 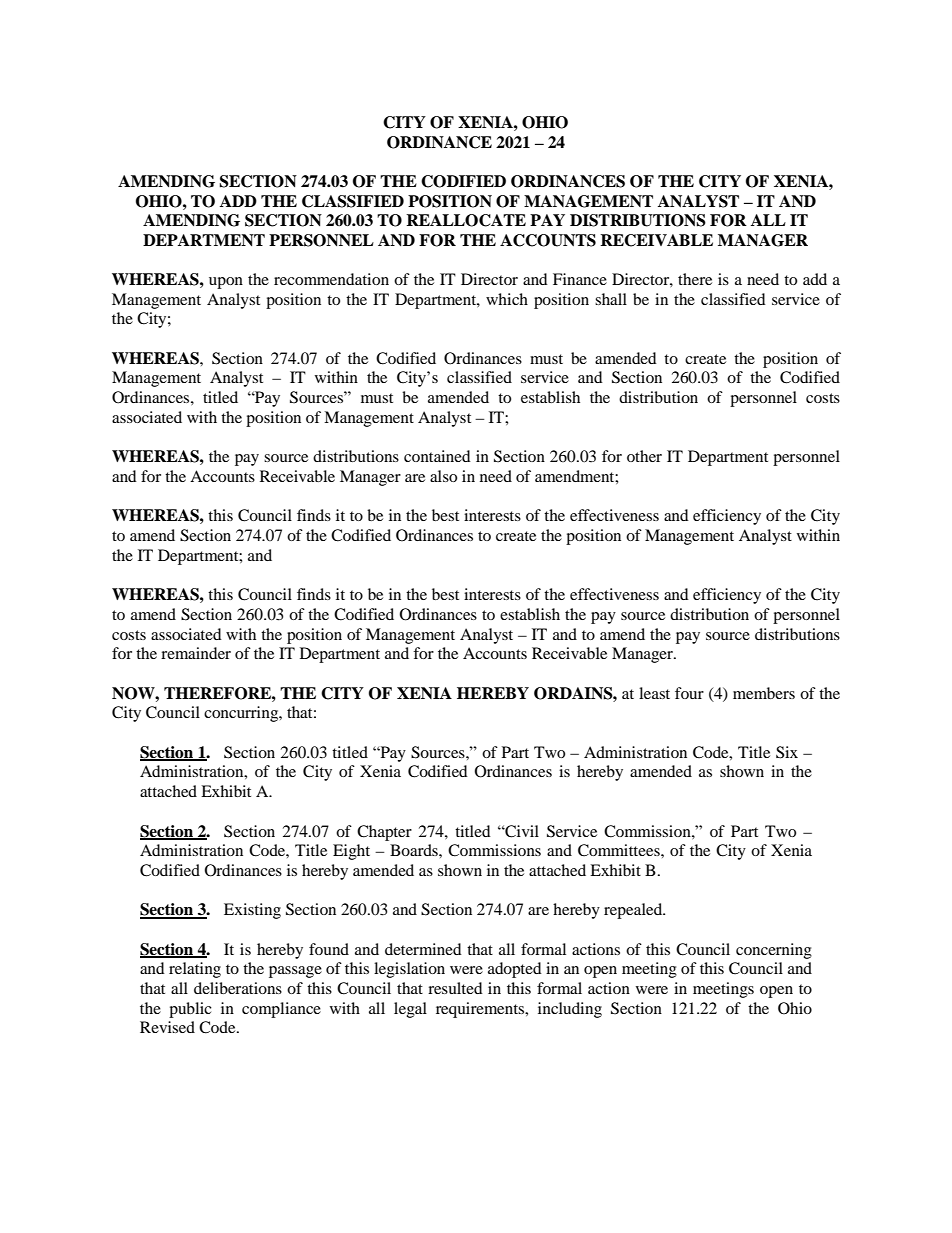 What do you see at coordinates (654, 693) in the screenshot?
I see `least` at bounding box center [654, 693].
